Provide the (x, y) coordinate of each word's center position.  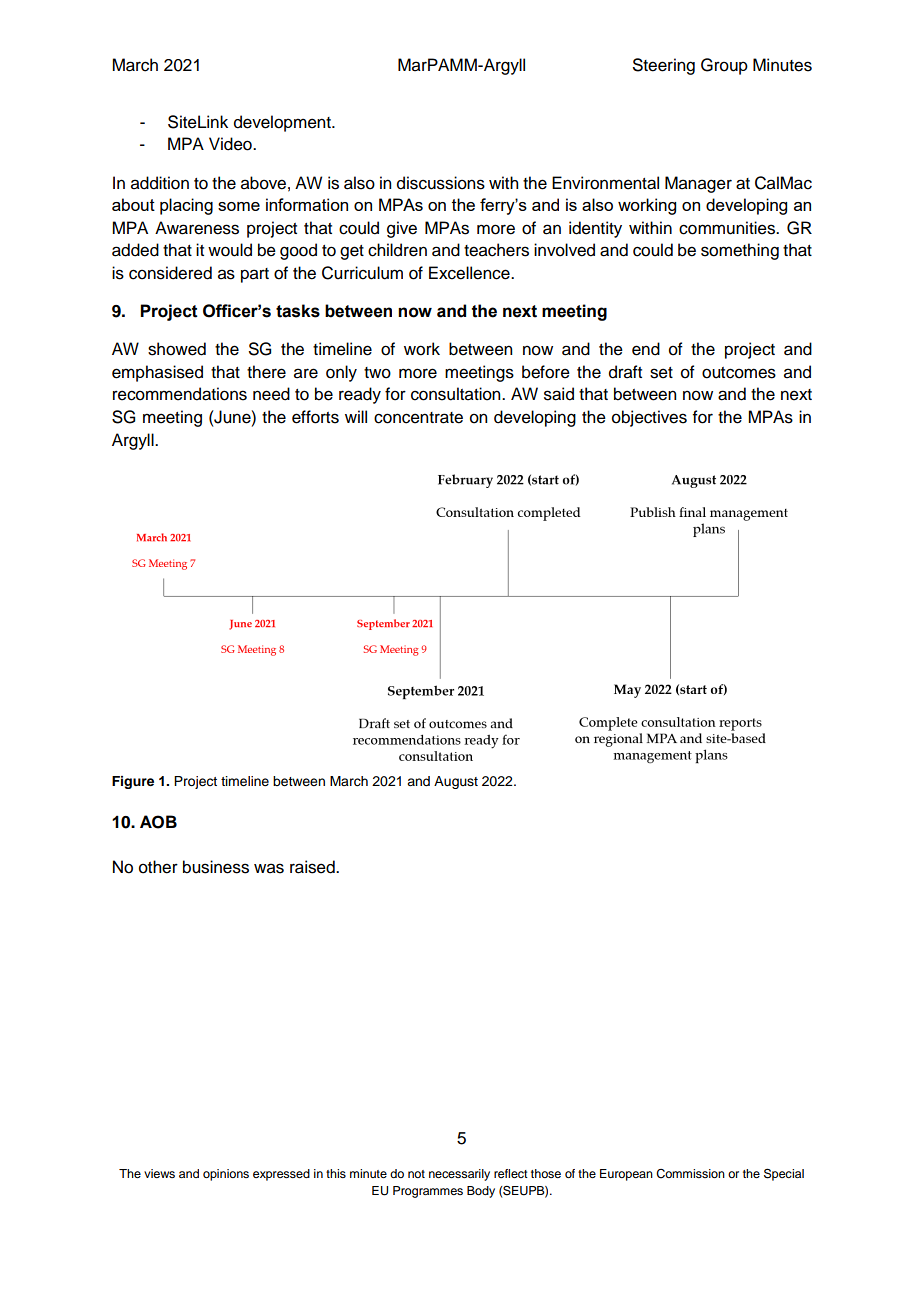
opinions (226, 1175)
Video (231, 144)
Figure (133, 782)
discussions (441, 183)
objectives (649, 418)
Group (724, 66)
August (456, 782)
